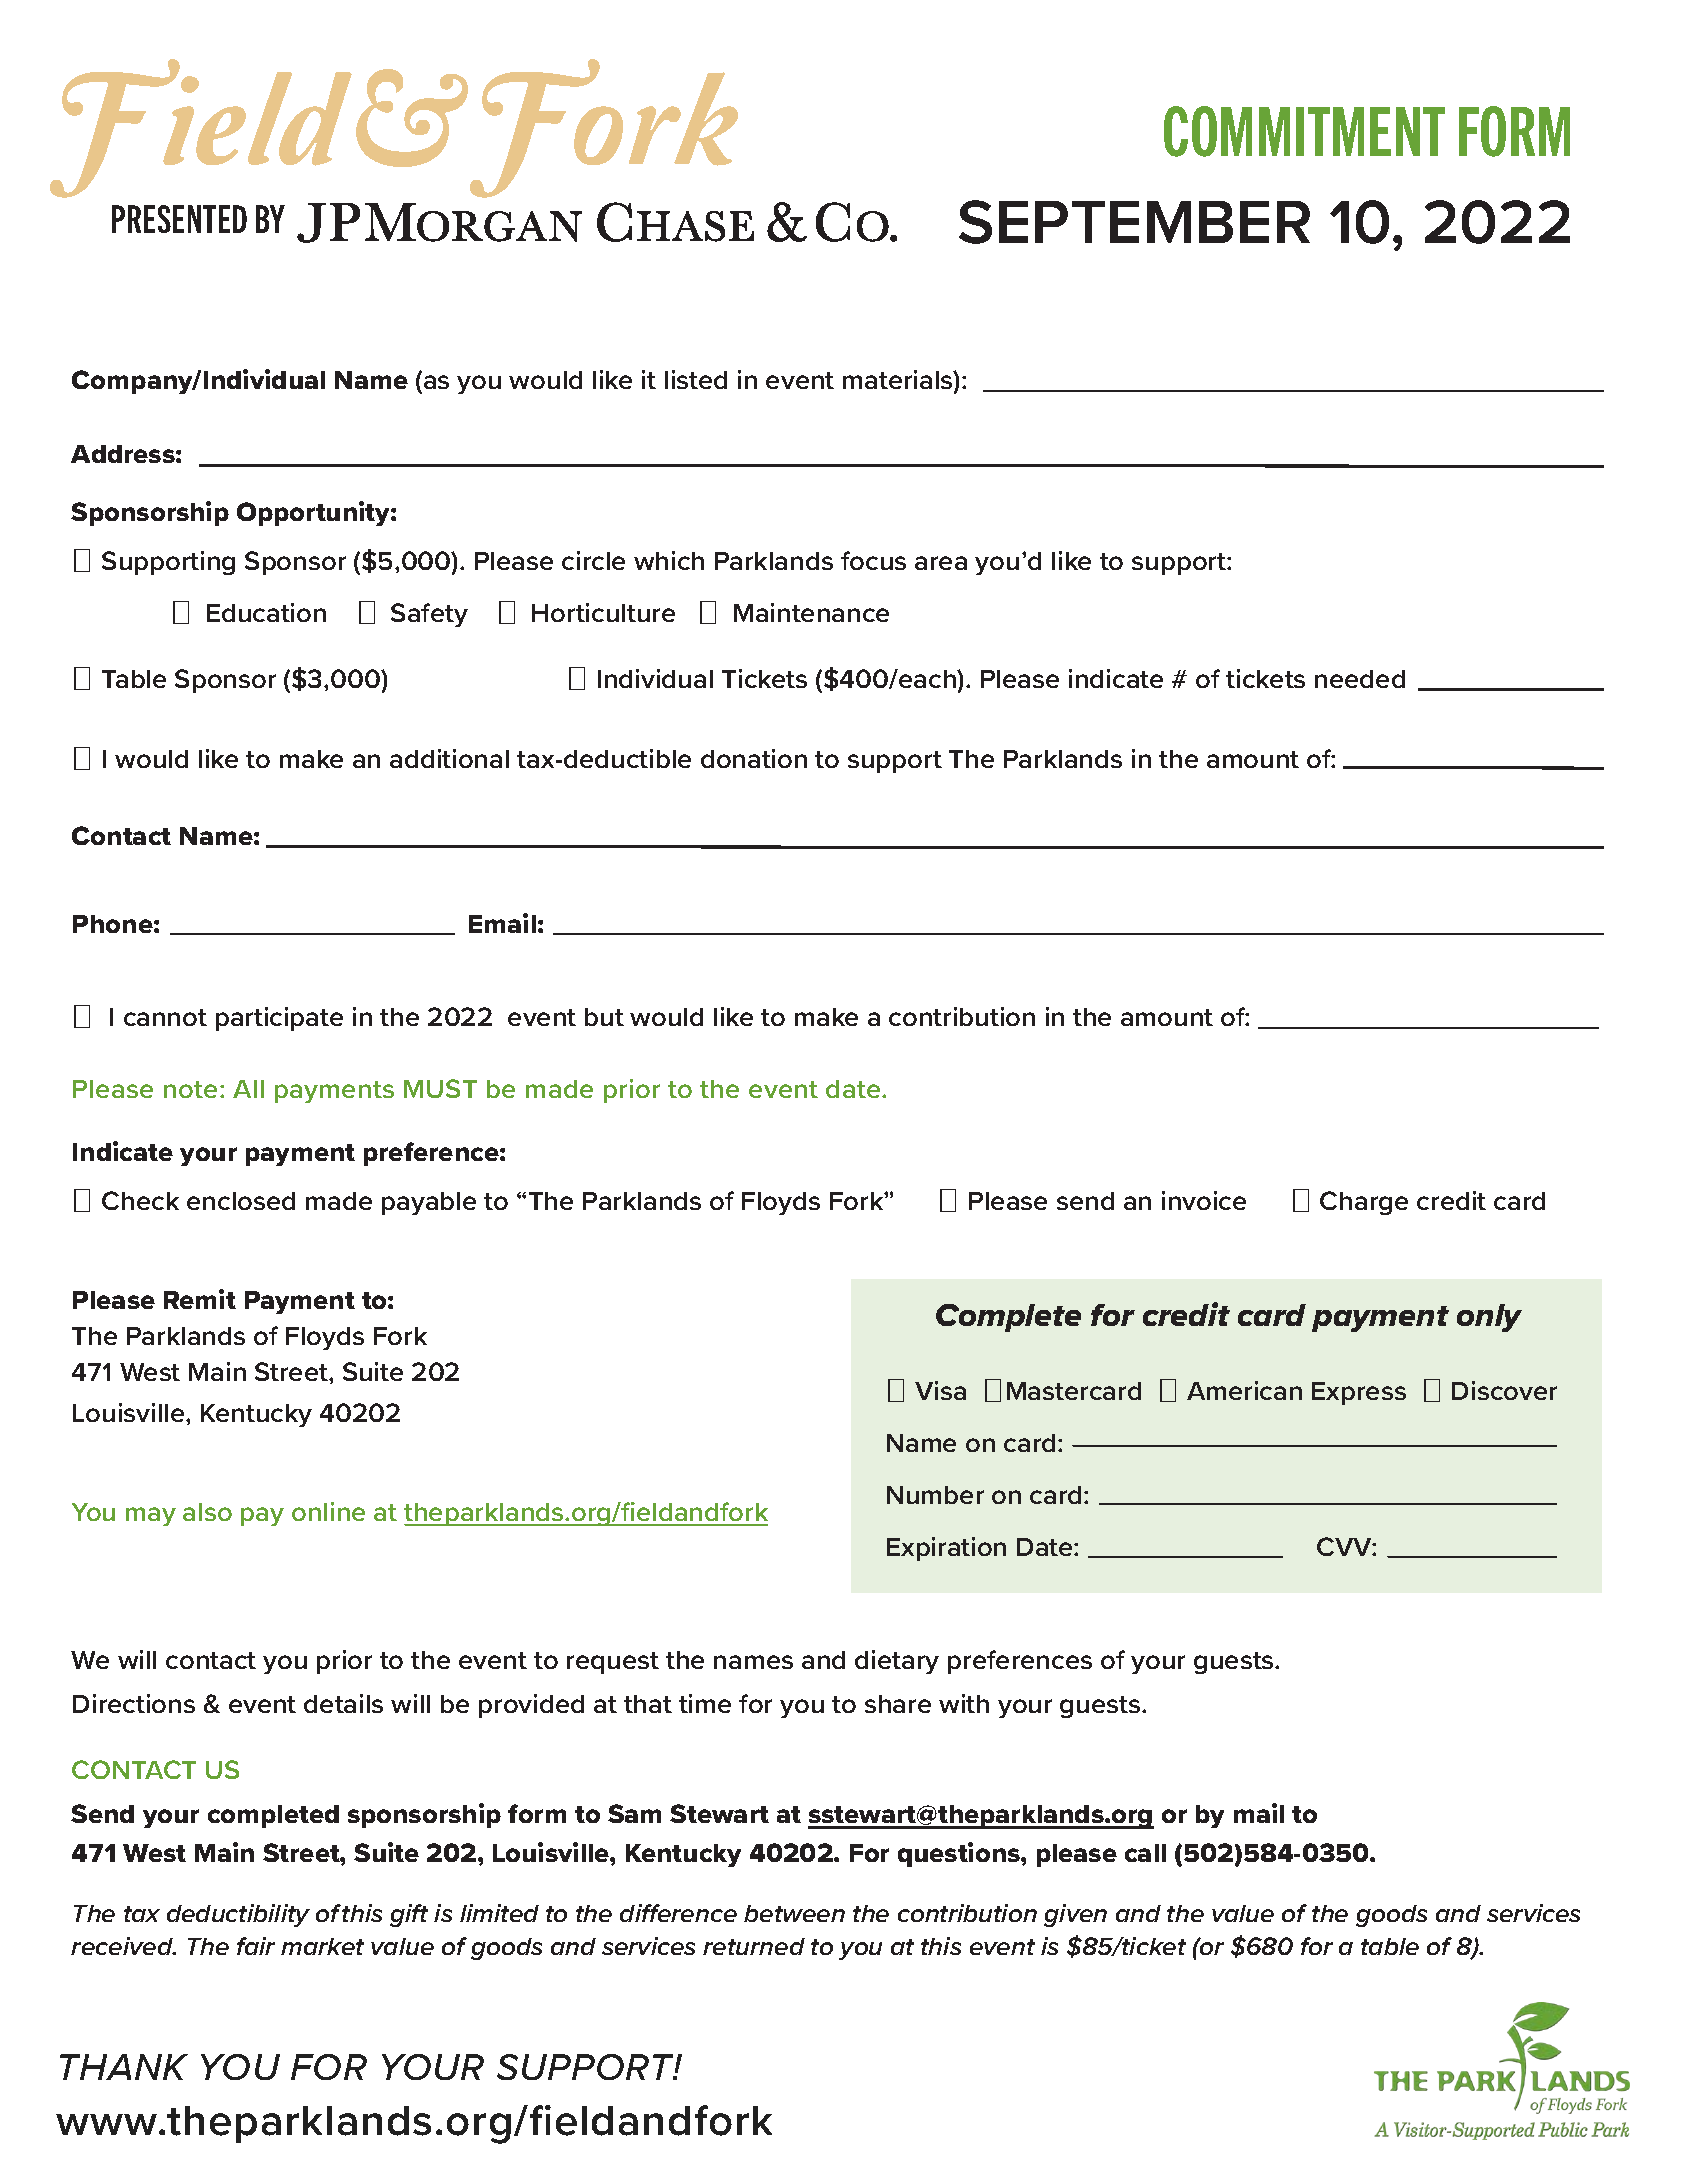  Describe the element at coordinates (1145, 1853) in the screenshot. I see `call` at that location.
